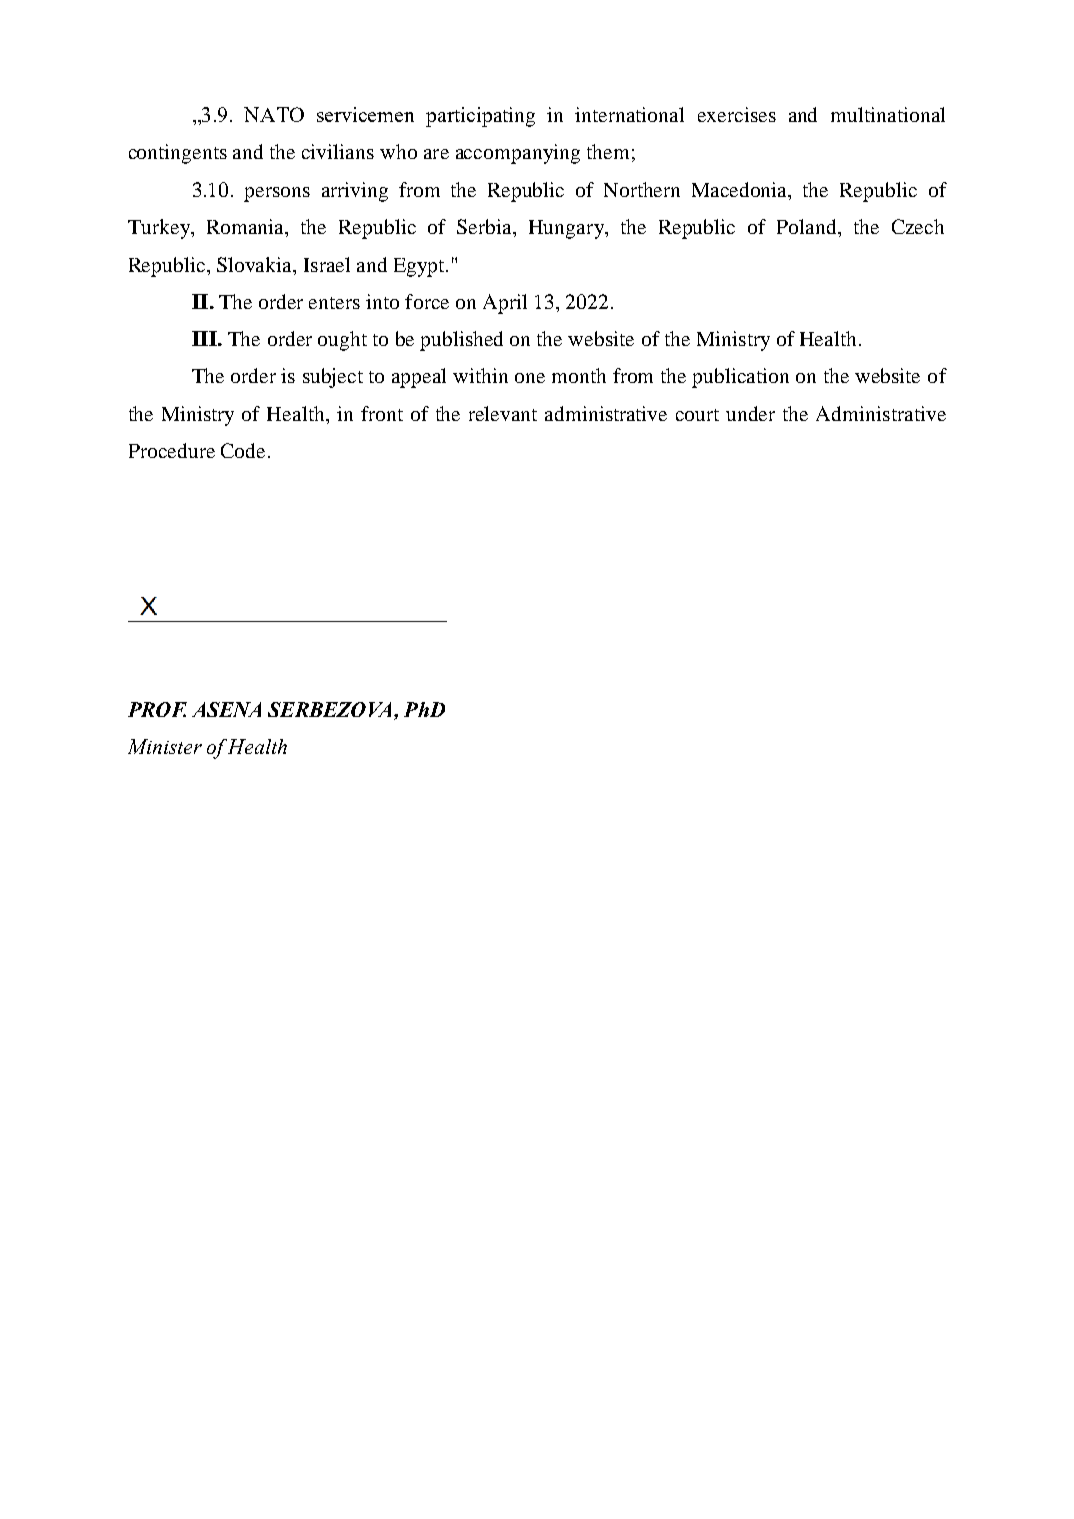 The height and width of the screenshot is (1519, 1074). Describe the element at coordinates (740, 378) in the screenshot. I see `publication` at that location.
